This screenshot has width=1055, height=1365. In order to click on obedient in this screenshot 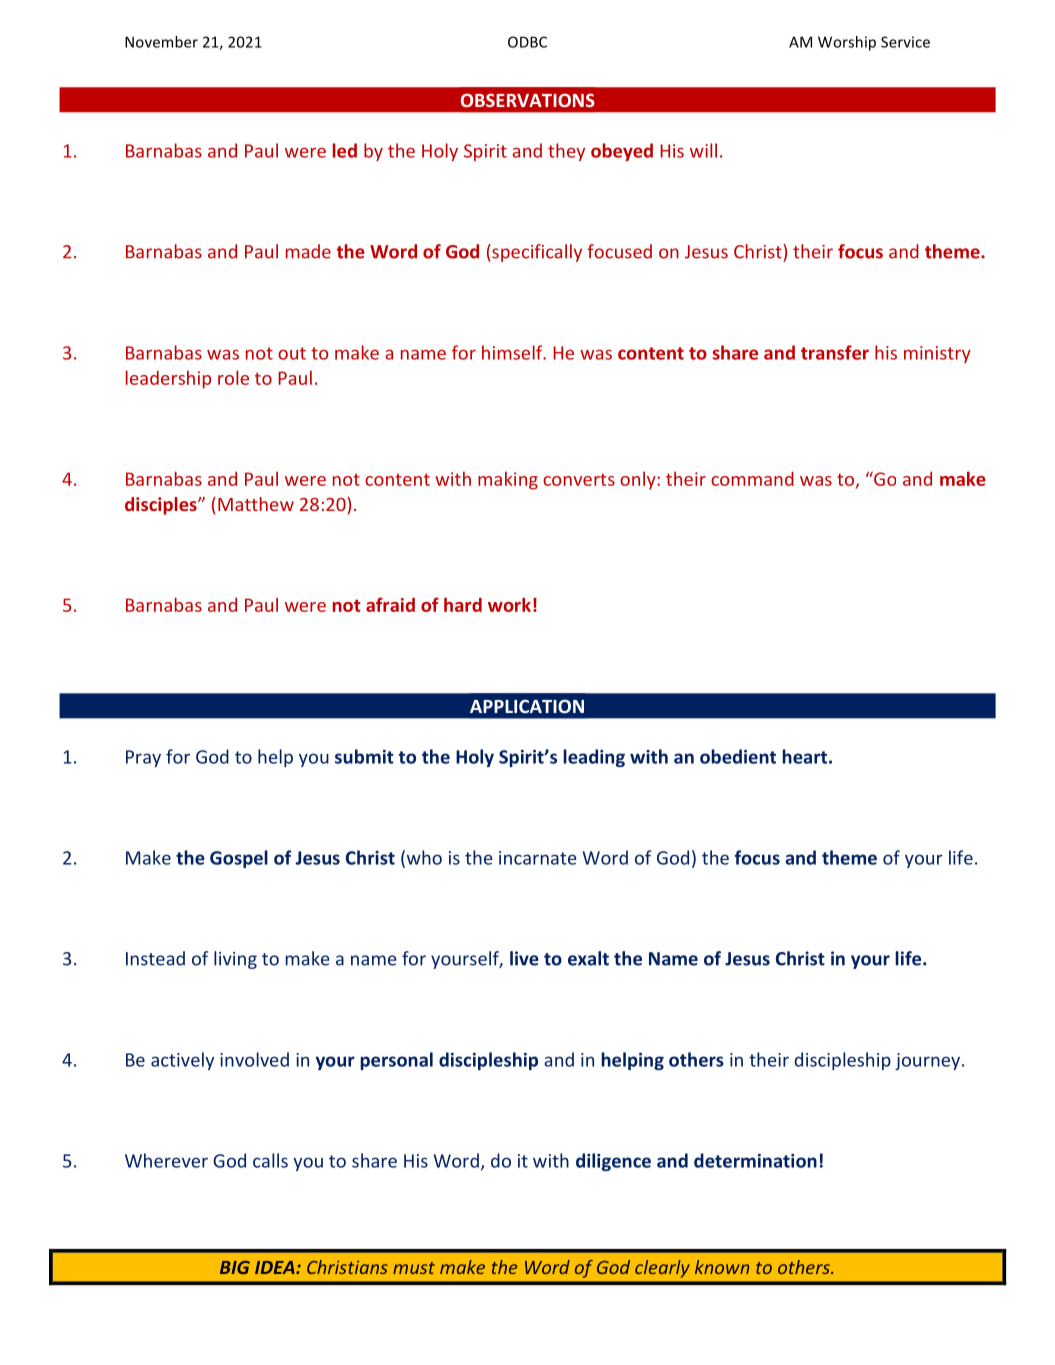, I will do `click(738, 756)`.
